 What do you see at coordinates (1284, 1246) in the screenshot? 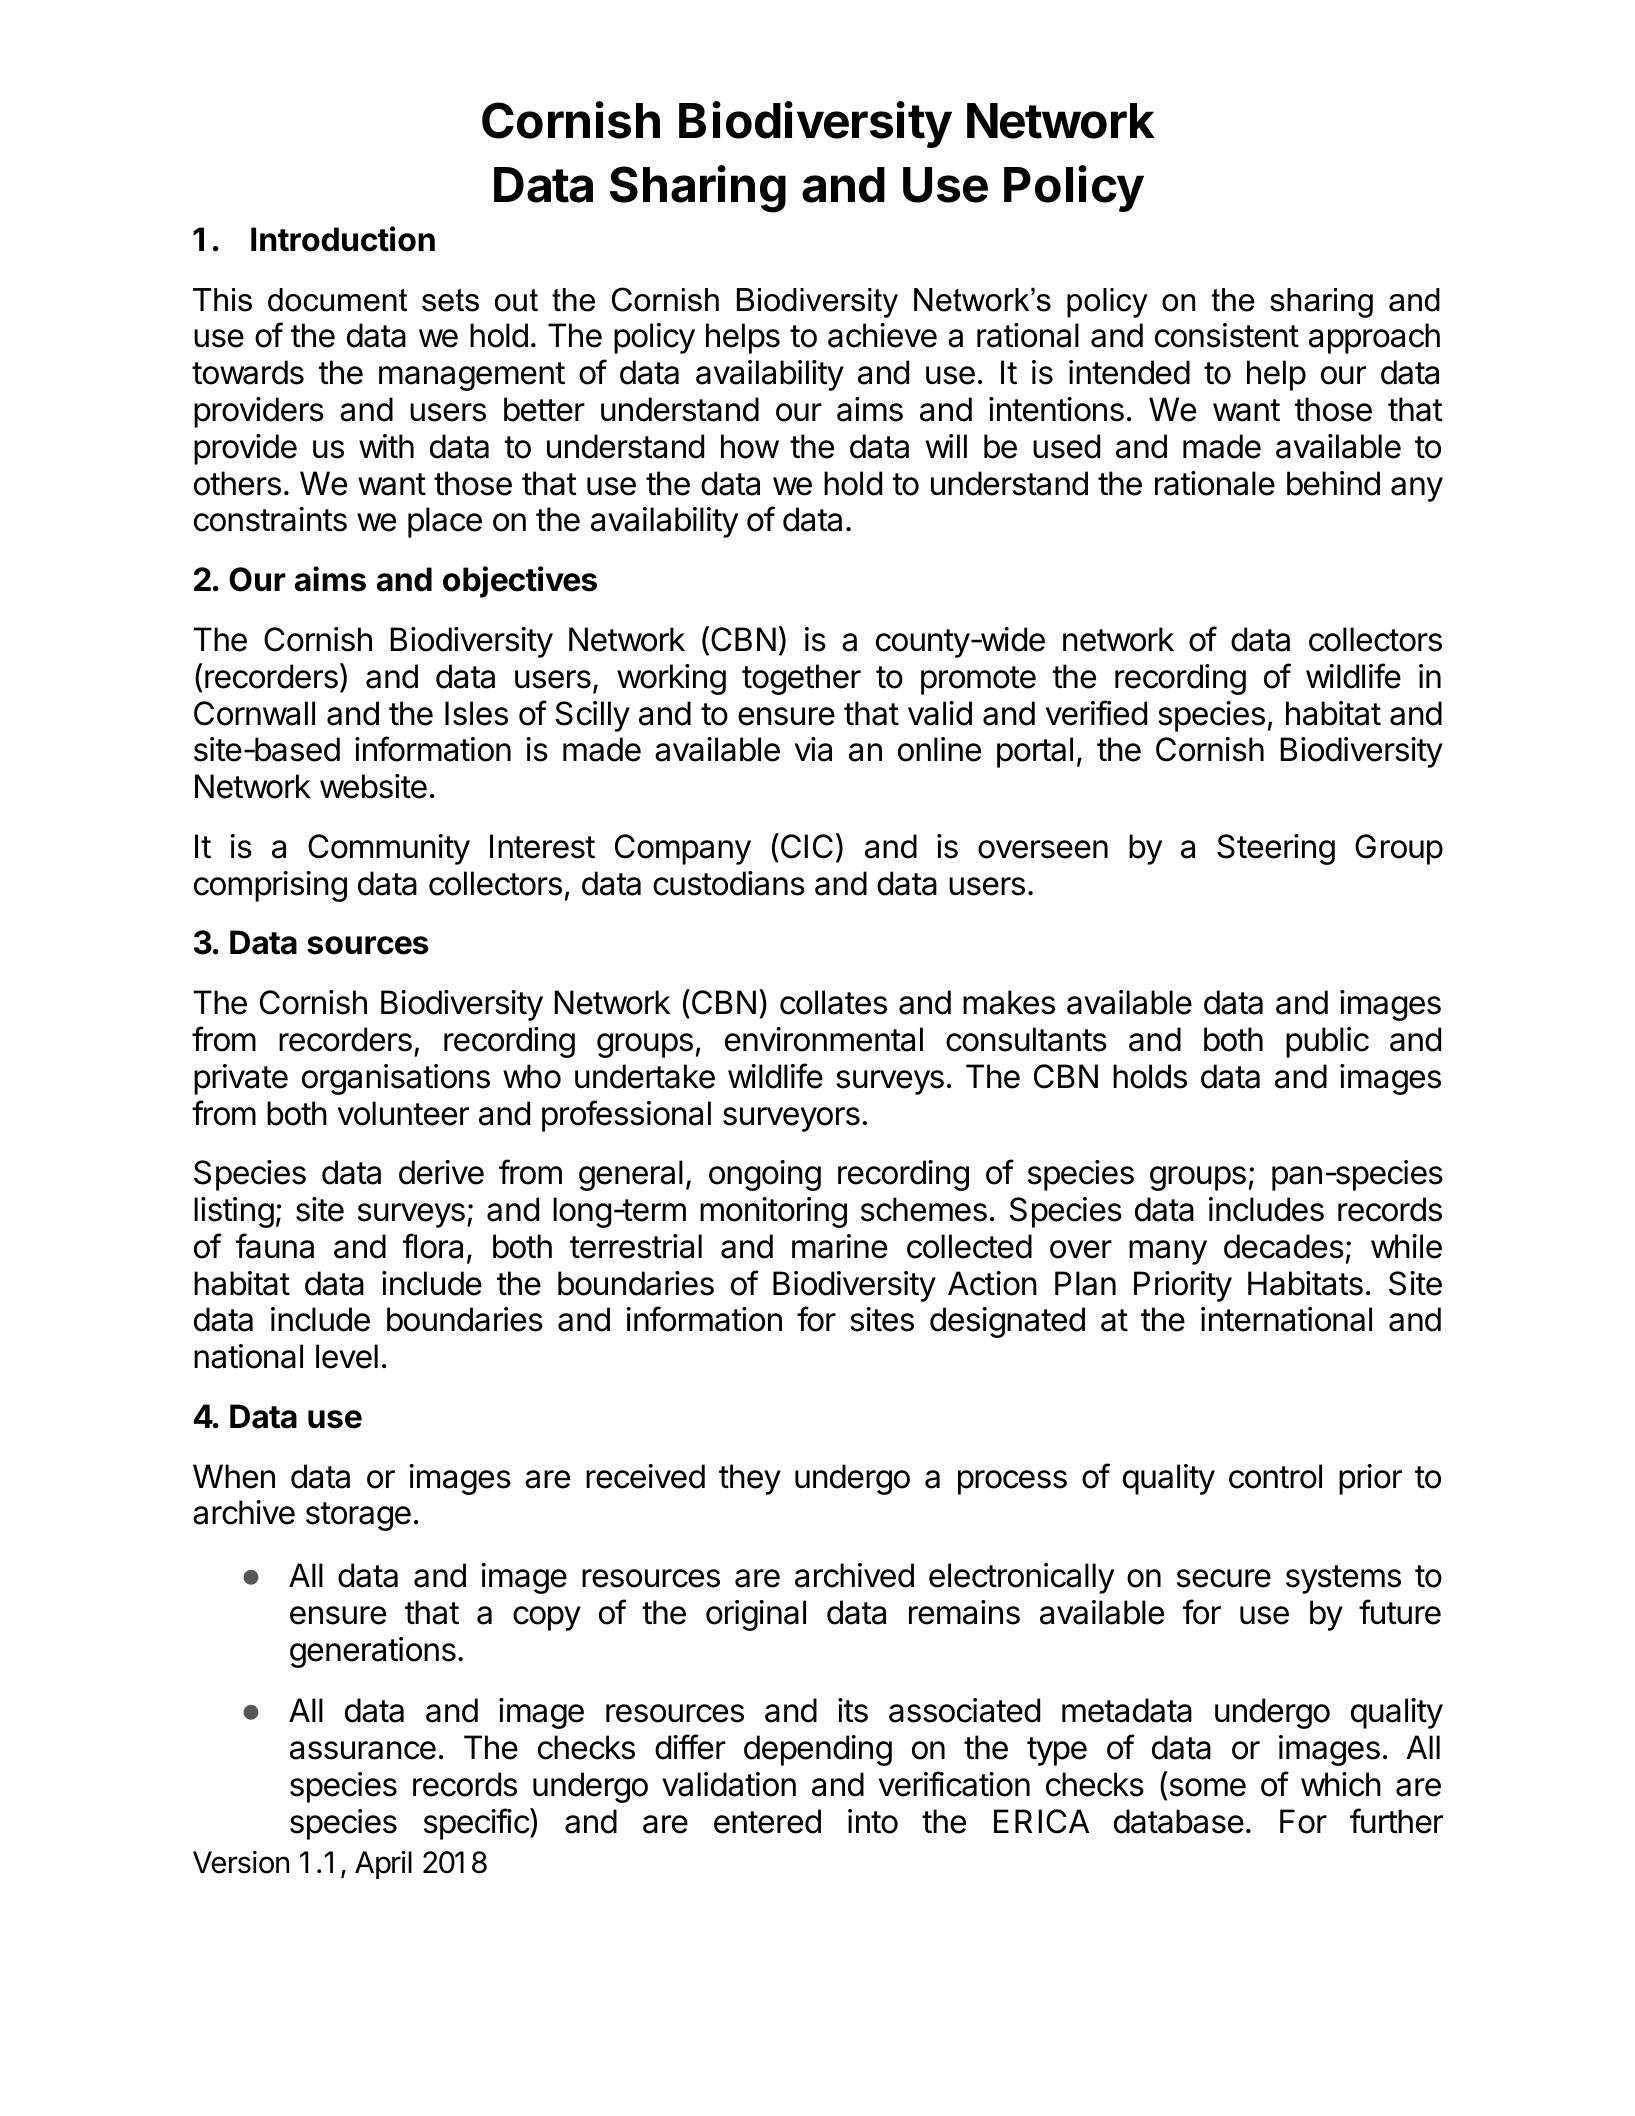
I see `decades` at bounding box center [1284, 1246].
